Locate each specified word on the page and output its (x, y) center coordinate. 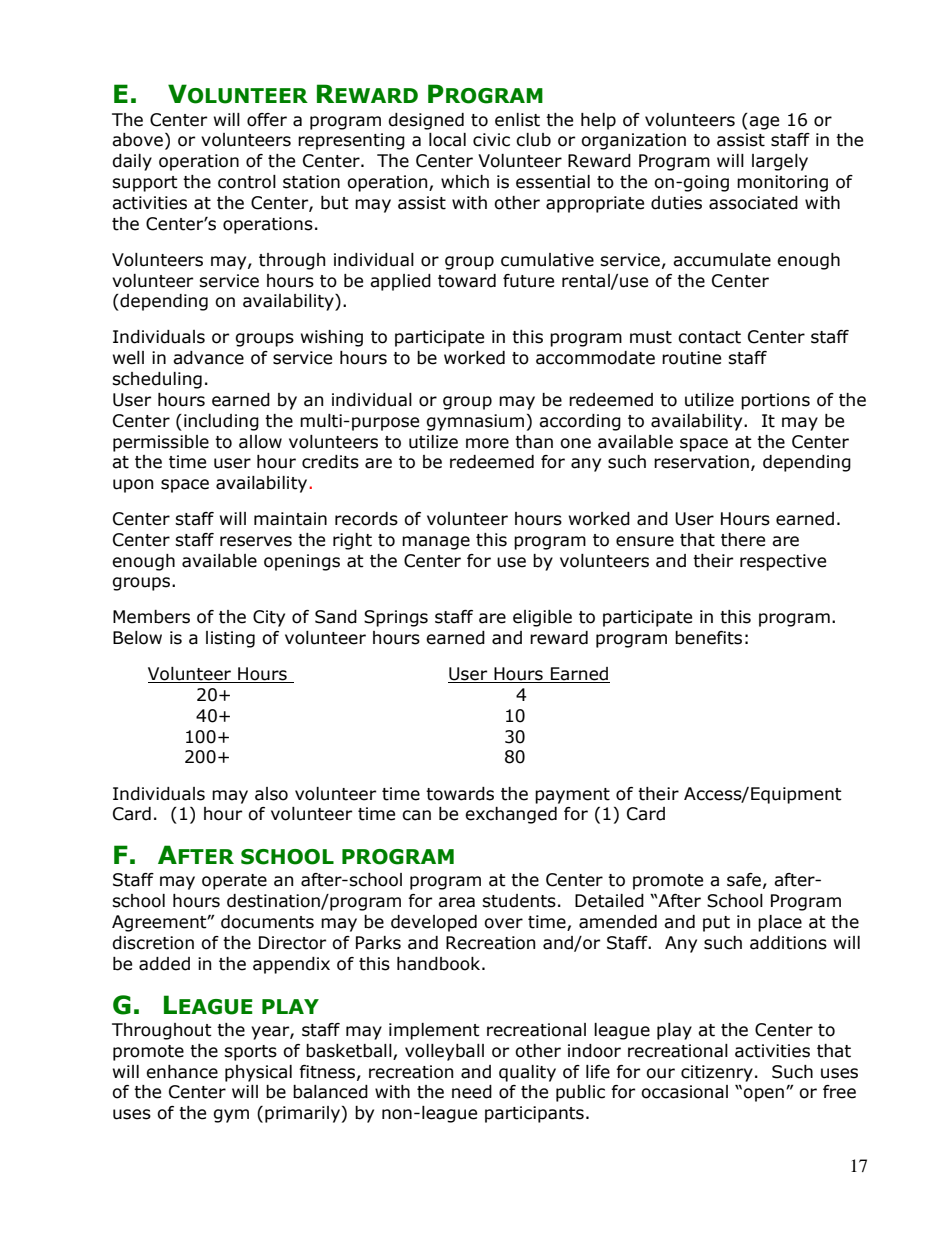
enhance (182, 1072)
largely (780, 162)
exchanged (511, 815)
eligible (542, 618)
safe (744, 880)
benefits (708, 638)
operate (234, 882)
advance (208, 358)
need (472, 1092)
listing (230, 639)
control (247, 182)
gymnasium (475, 422)
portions (775, 401)
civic (491, 140)
